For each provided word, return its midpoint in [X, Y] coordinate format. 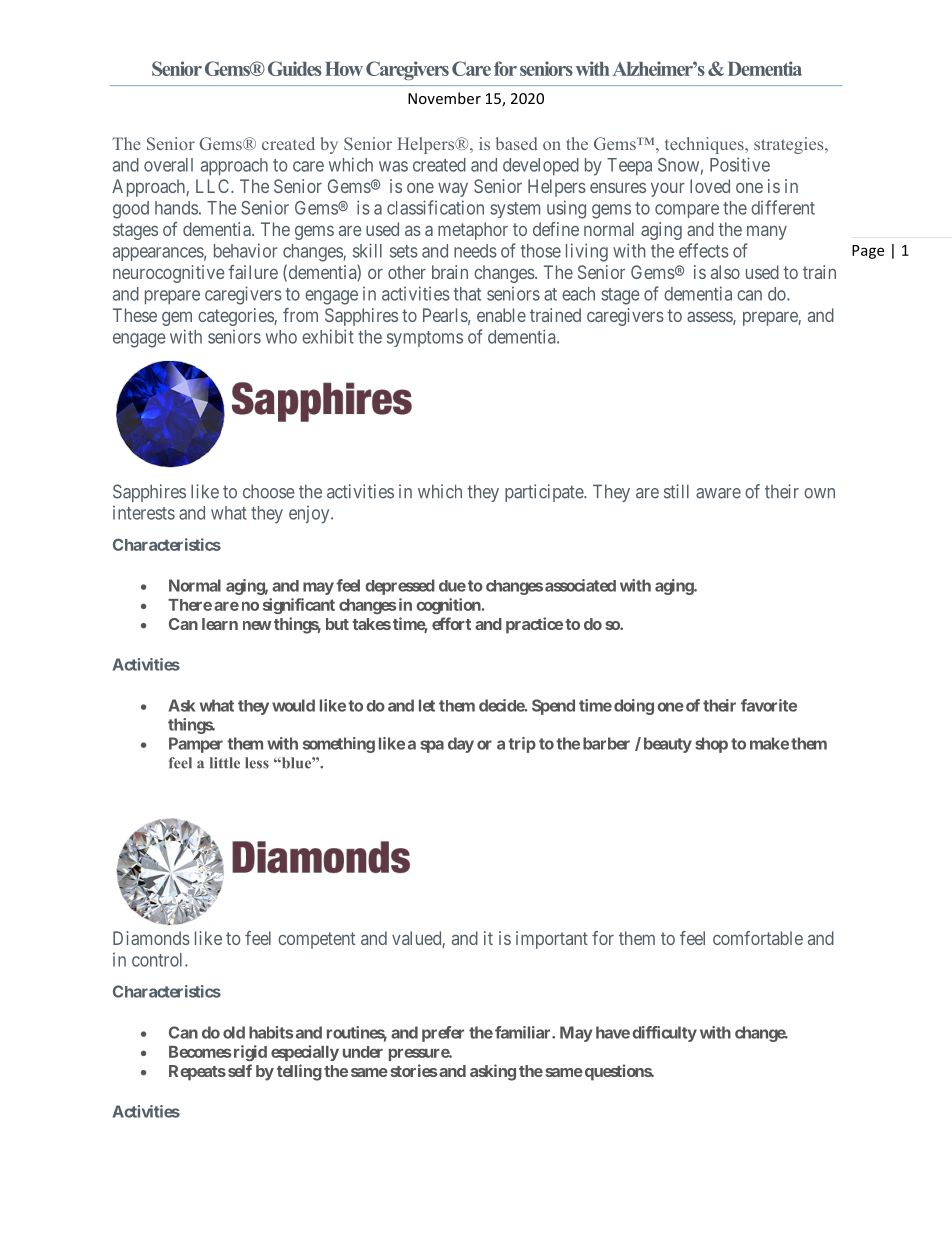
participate [545, 493]
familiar [524, 1032]
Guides [295, 68]
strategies [790, 145]
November [444, 98]
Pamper [196, 745]
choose [268, 491]
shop [711, 745]
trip [522, 745]
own [819, 493]
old [234, 1032]
